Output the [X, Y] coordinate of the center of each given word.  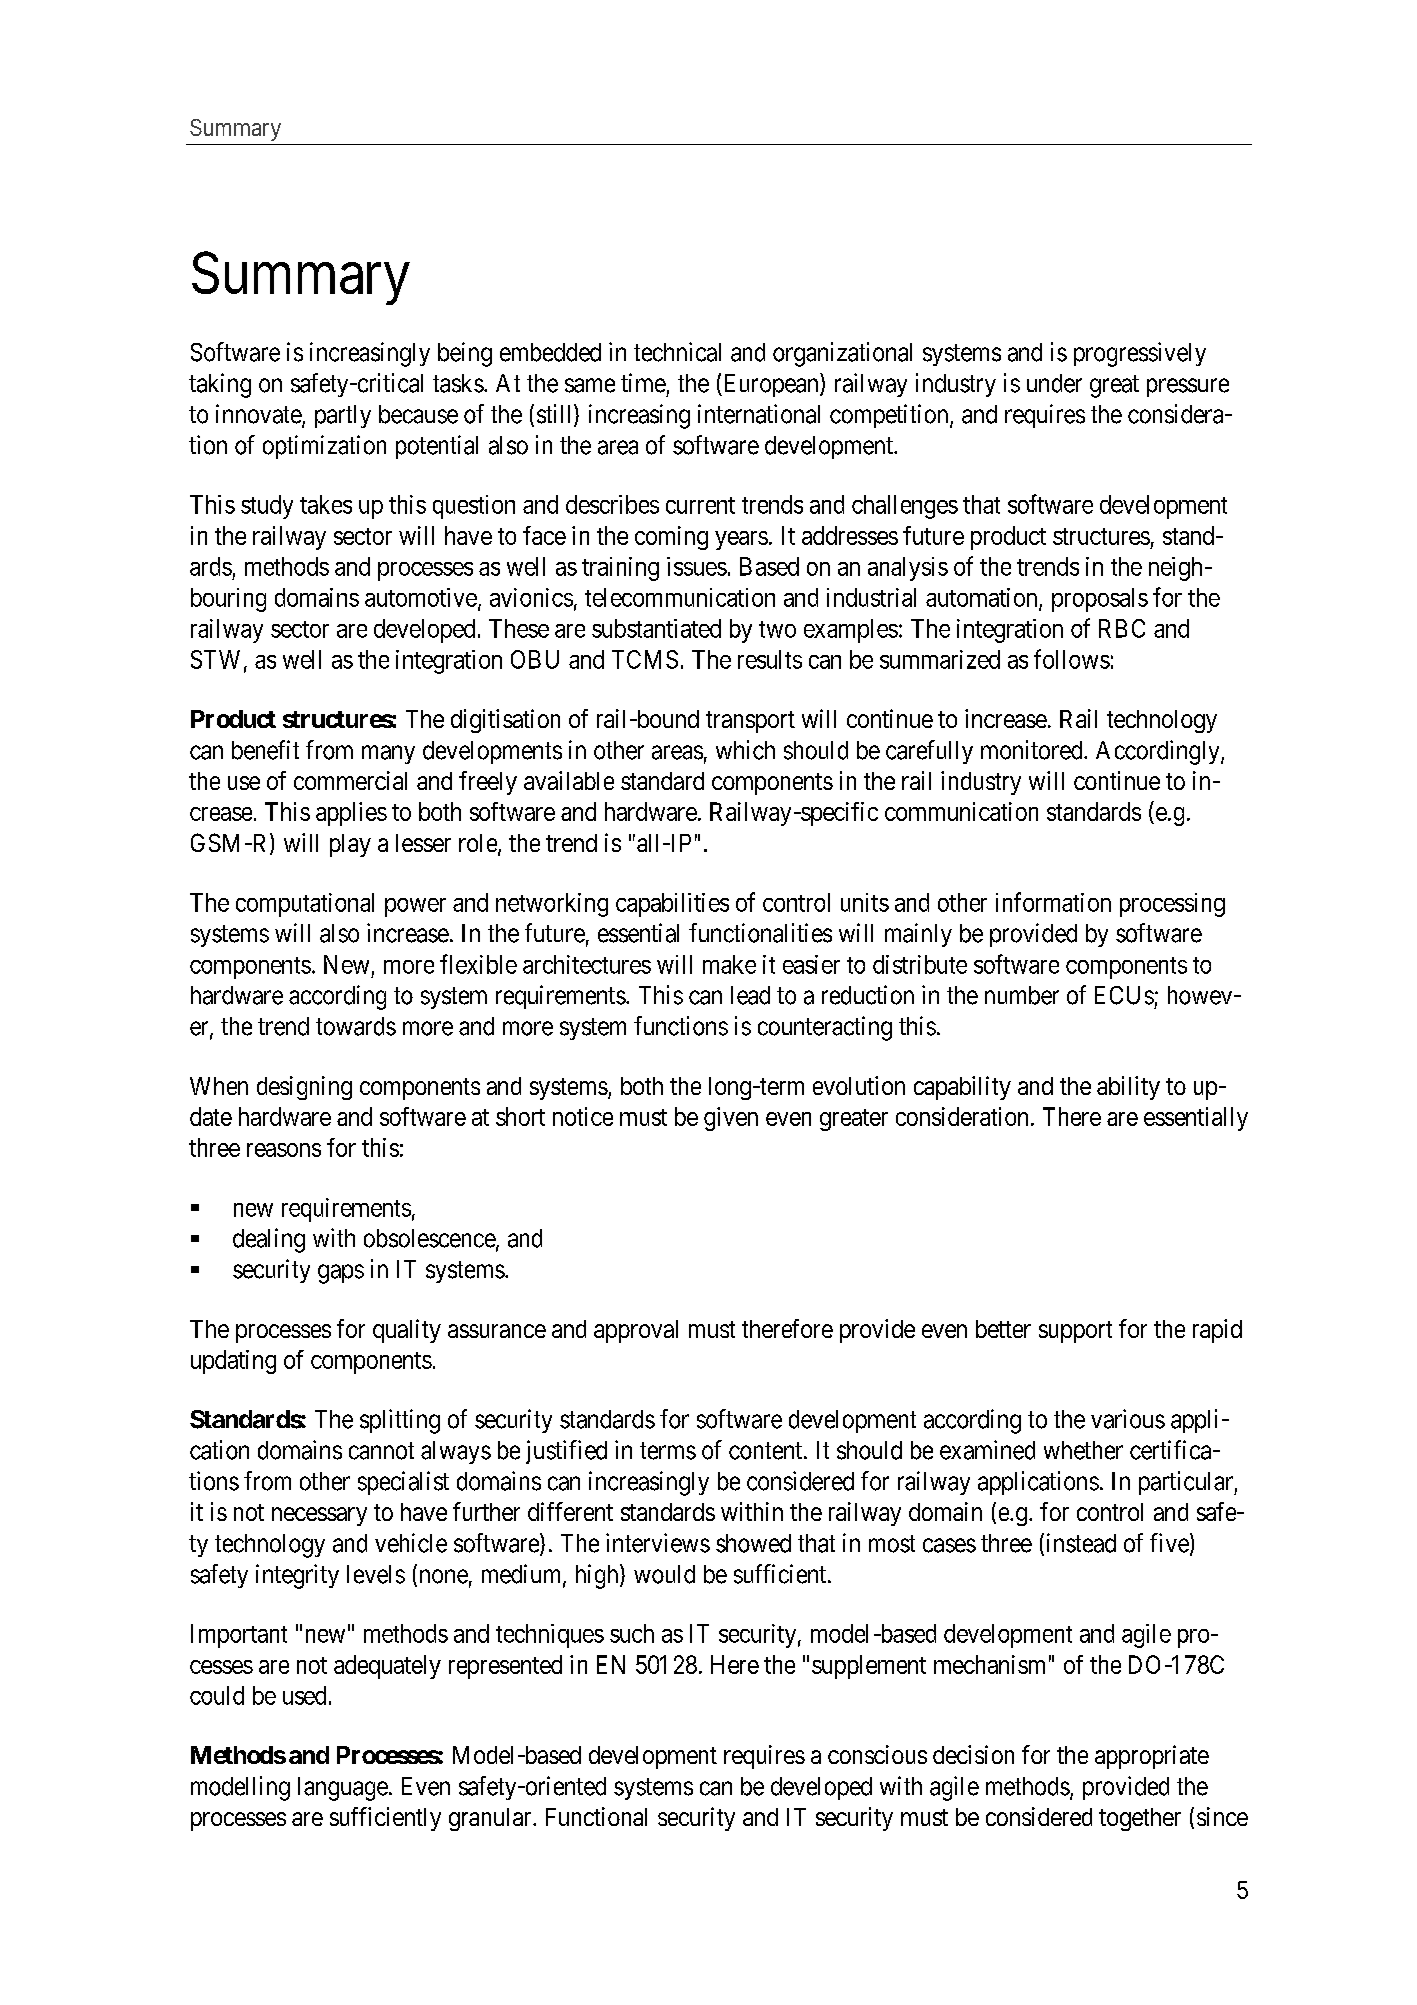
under [1054, 383]
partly [343, 416]
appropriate [1152, 1757]
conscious [877, 1754]
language [343, 1789]
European [771, 385]
